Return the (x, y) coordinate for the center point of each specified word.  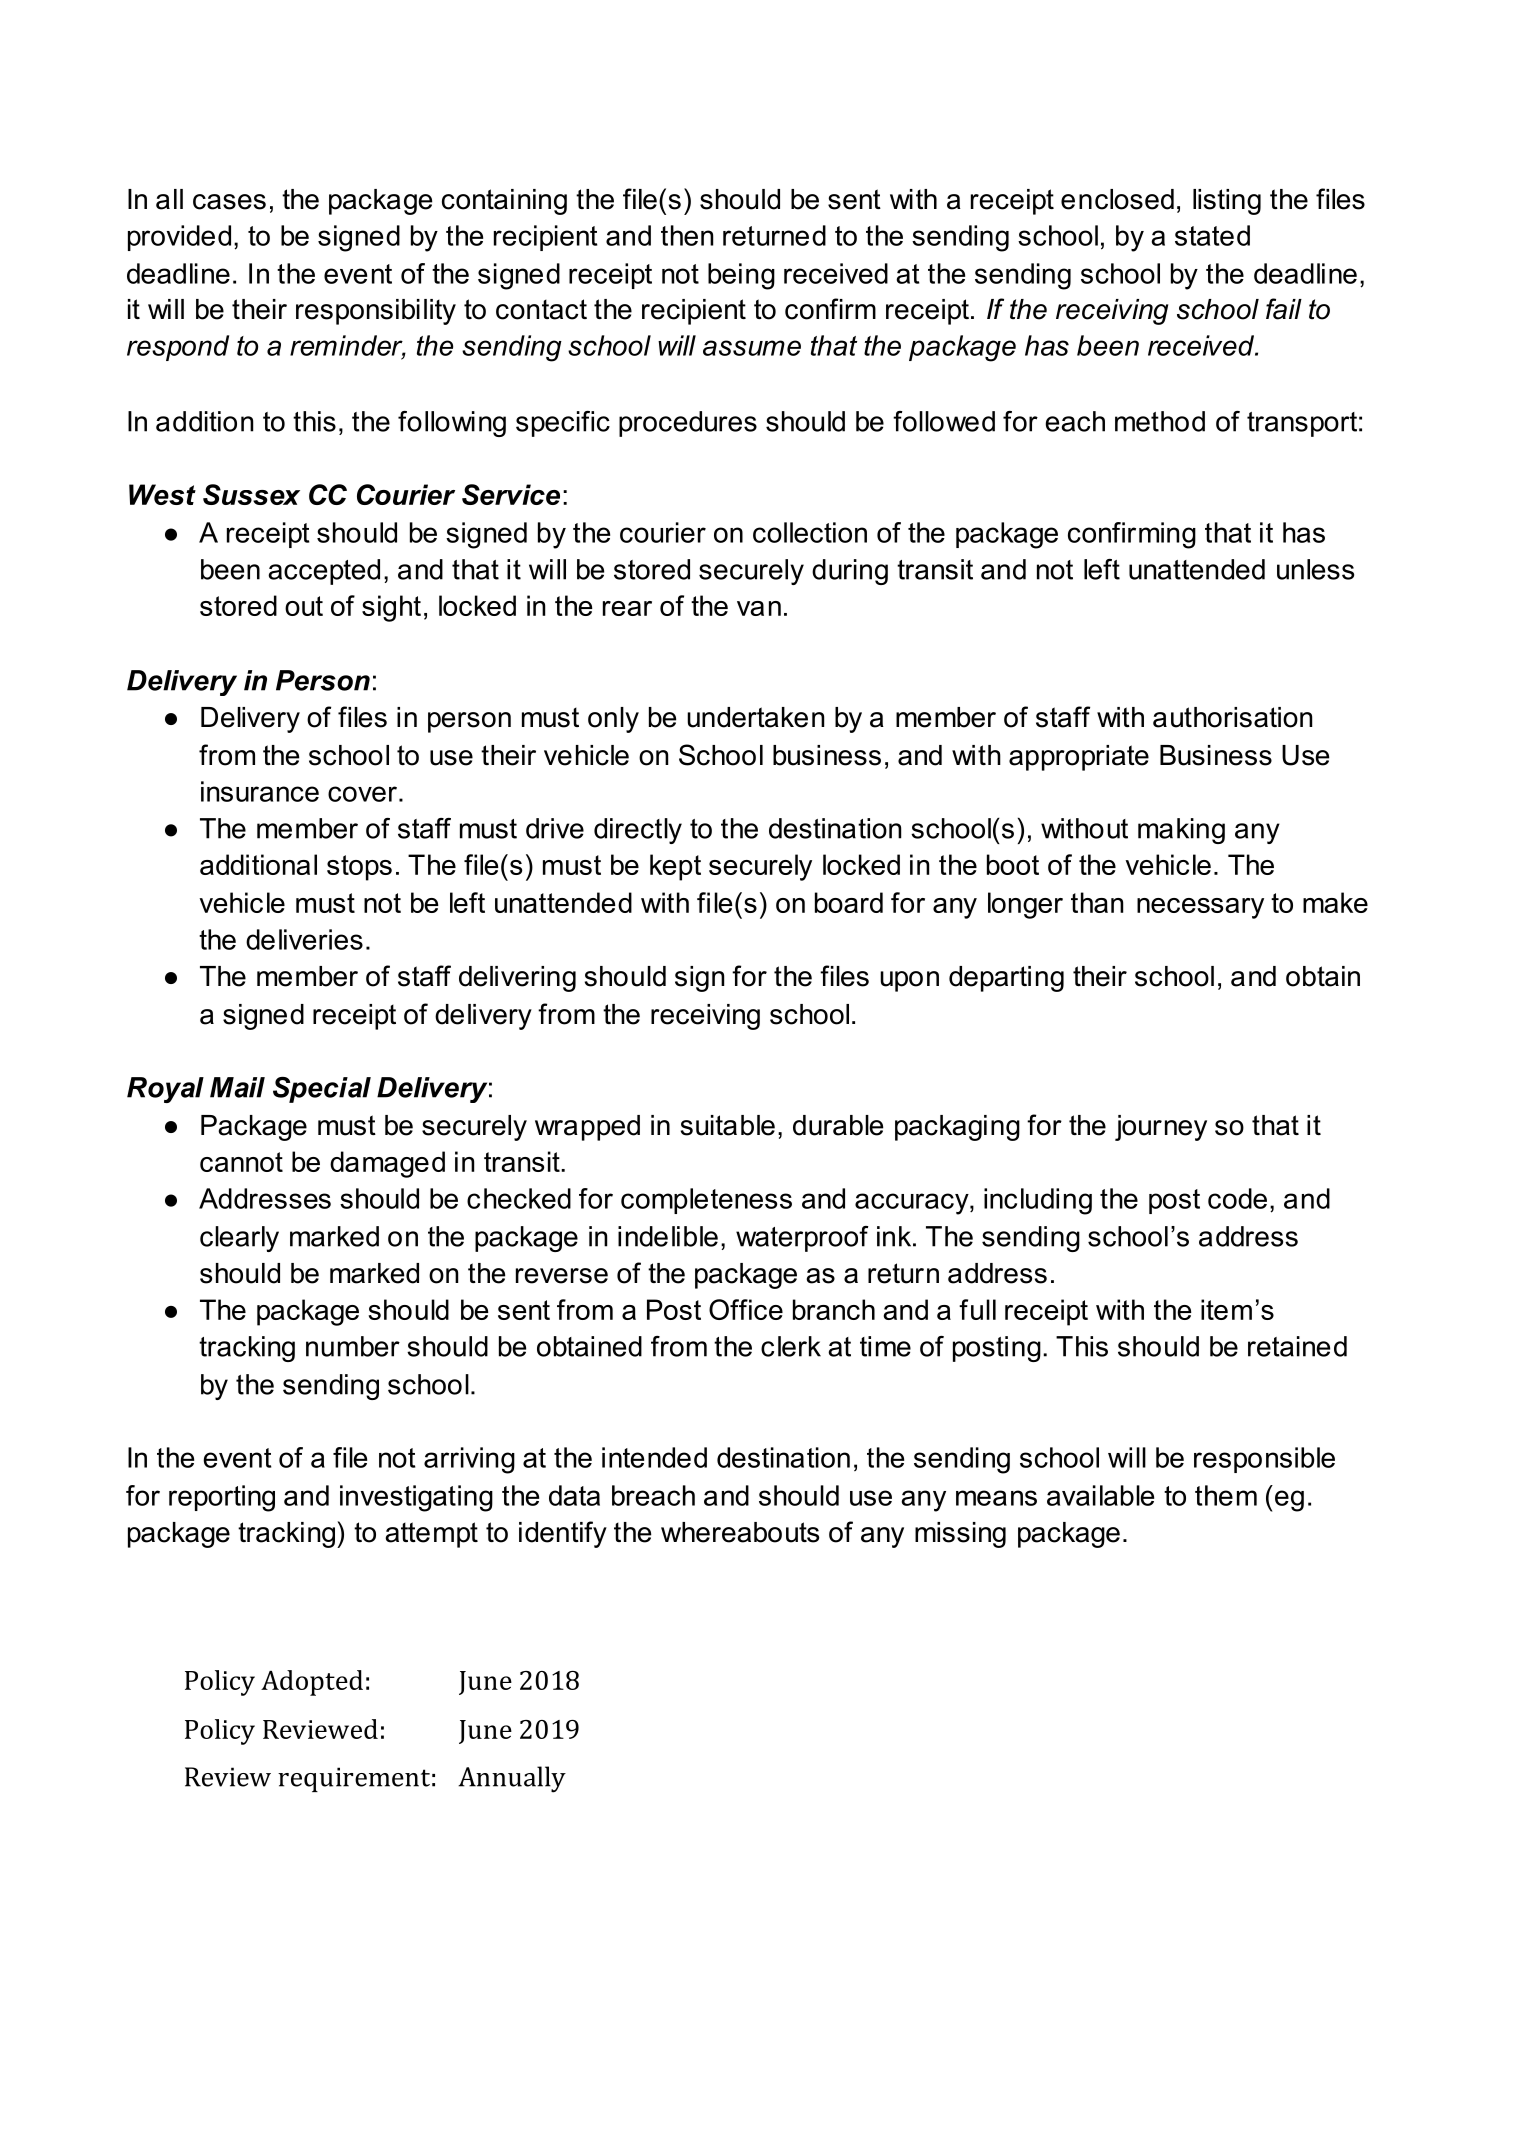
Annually (512, 1779)
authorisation (1232, 717)
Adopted (312, 1683)
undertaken (755, 717)
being (741, 276)
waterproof (802, 1239)
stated (1212, 235)
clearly (239, 1239)
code (1237, 1198)
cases (229, 202)
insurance (260, 791)
